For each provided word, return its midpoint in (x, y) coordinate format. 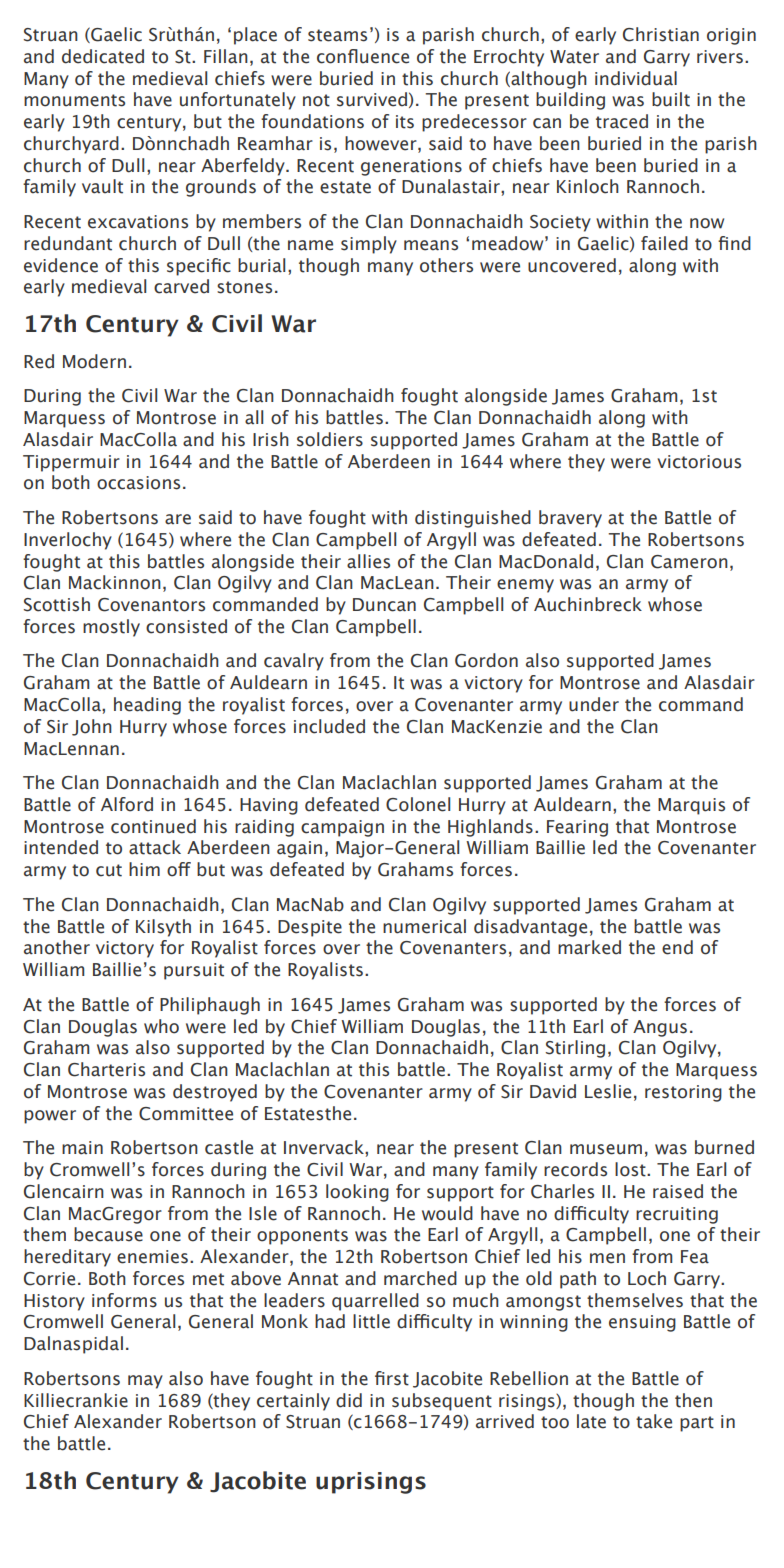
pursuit (194, 971)
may (145, 1382)
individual (636, 78)
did (349, 1400)
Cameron (689, 562)
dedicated (103, 56)
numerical (424, 926)
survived (372, 99)
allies (368, 561)
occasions (138, 483)
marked (589, 947)
